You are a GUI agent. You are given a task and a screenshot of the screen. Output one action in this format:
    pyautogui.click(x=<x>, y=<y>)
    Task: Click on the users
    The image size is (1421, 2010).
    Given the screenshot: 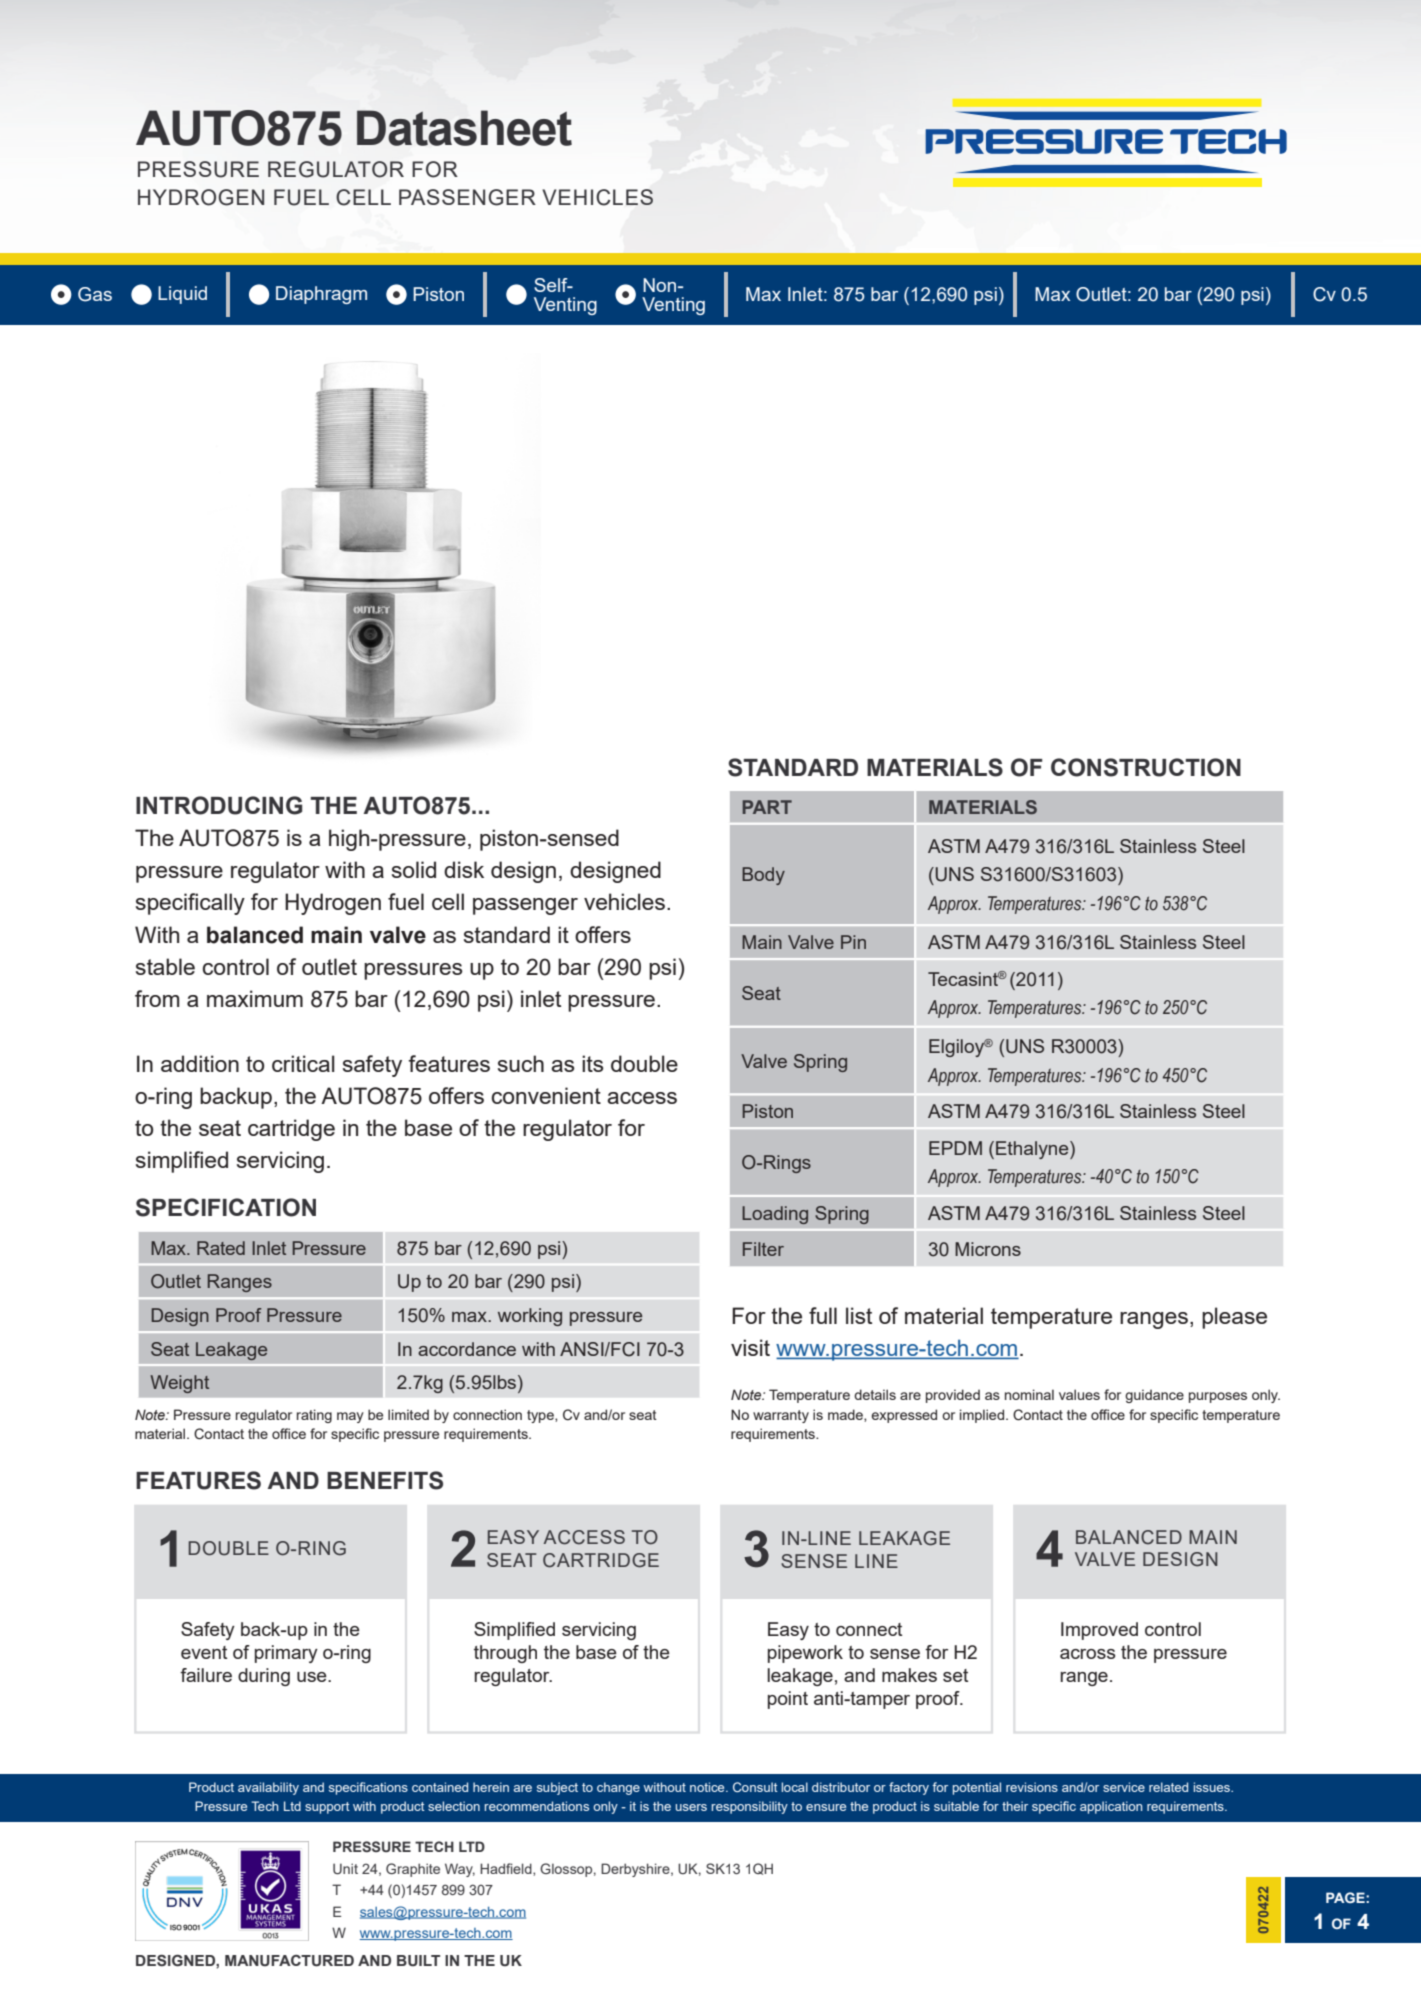 What is the action you would take?
    pyautogui.click(x=691, y=1807)
